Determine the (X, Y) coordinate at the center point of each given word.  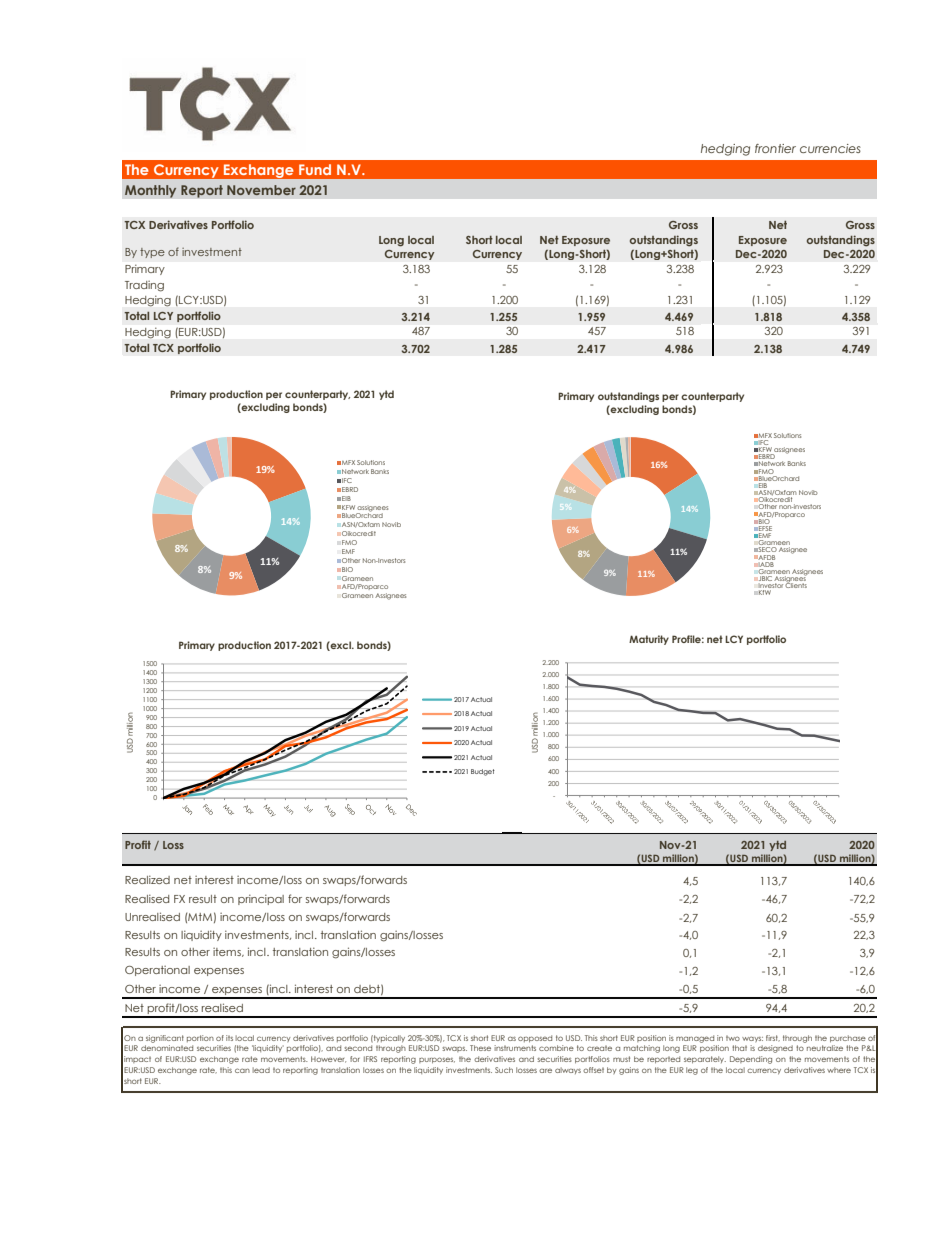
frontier (775, 148)
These (480, 1048)
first (773, 1038)
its (229, 1038)
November (261, 190)
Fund (315, 169)
